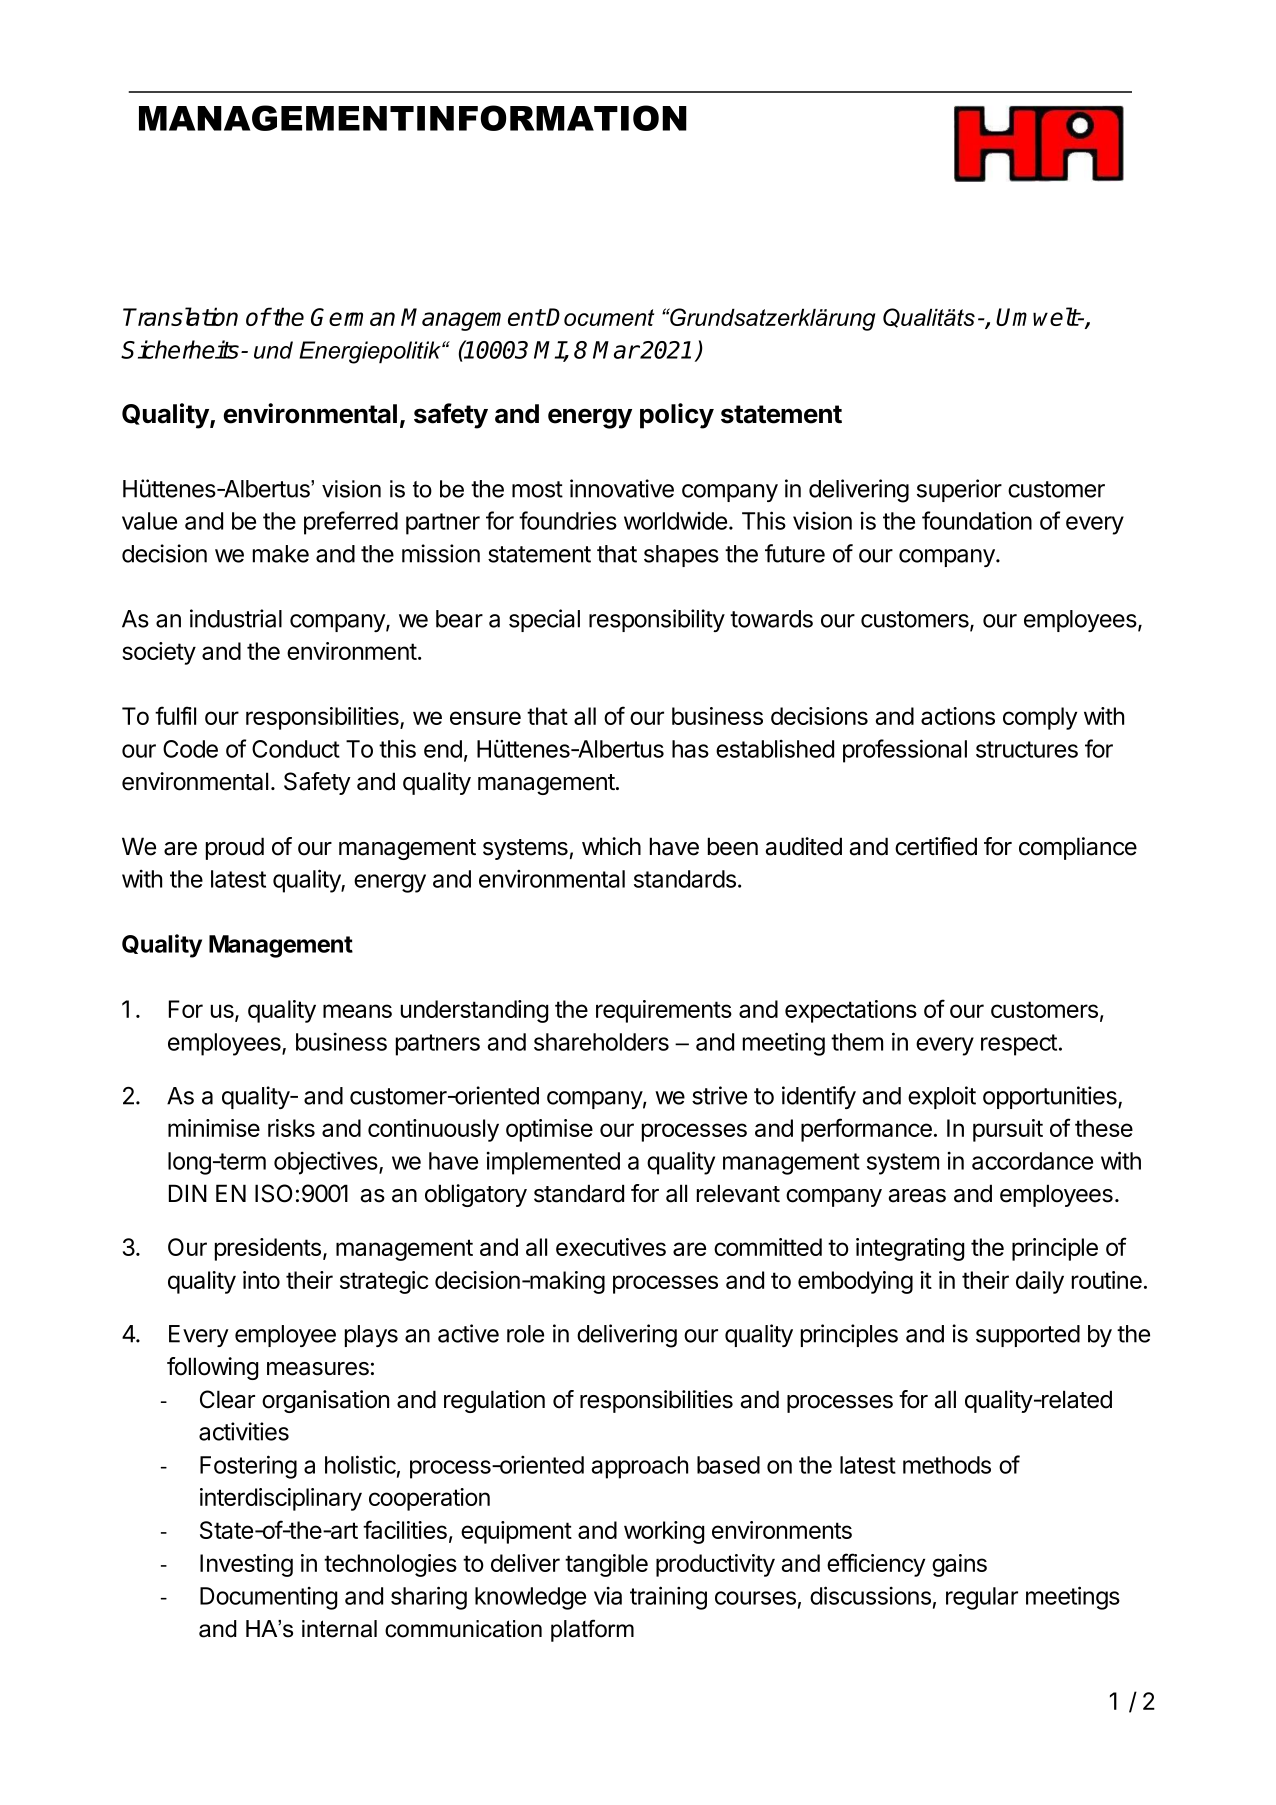 The image size is (1276, 1805). What do you see at coordinates (664, 1011) in the screenshot?
I see `requirements` at bounding box center [664, 1011].
